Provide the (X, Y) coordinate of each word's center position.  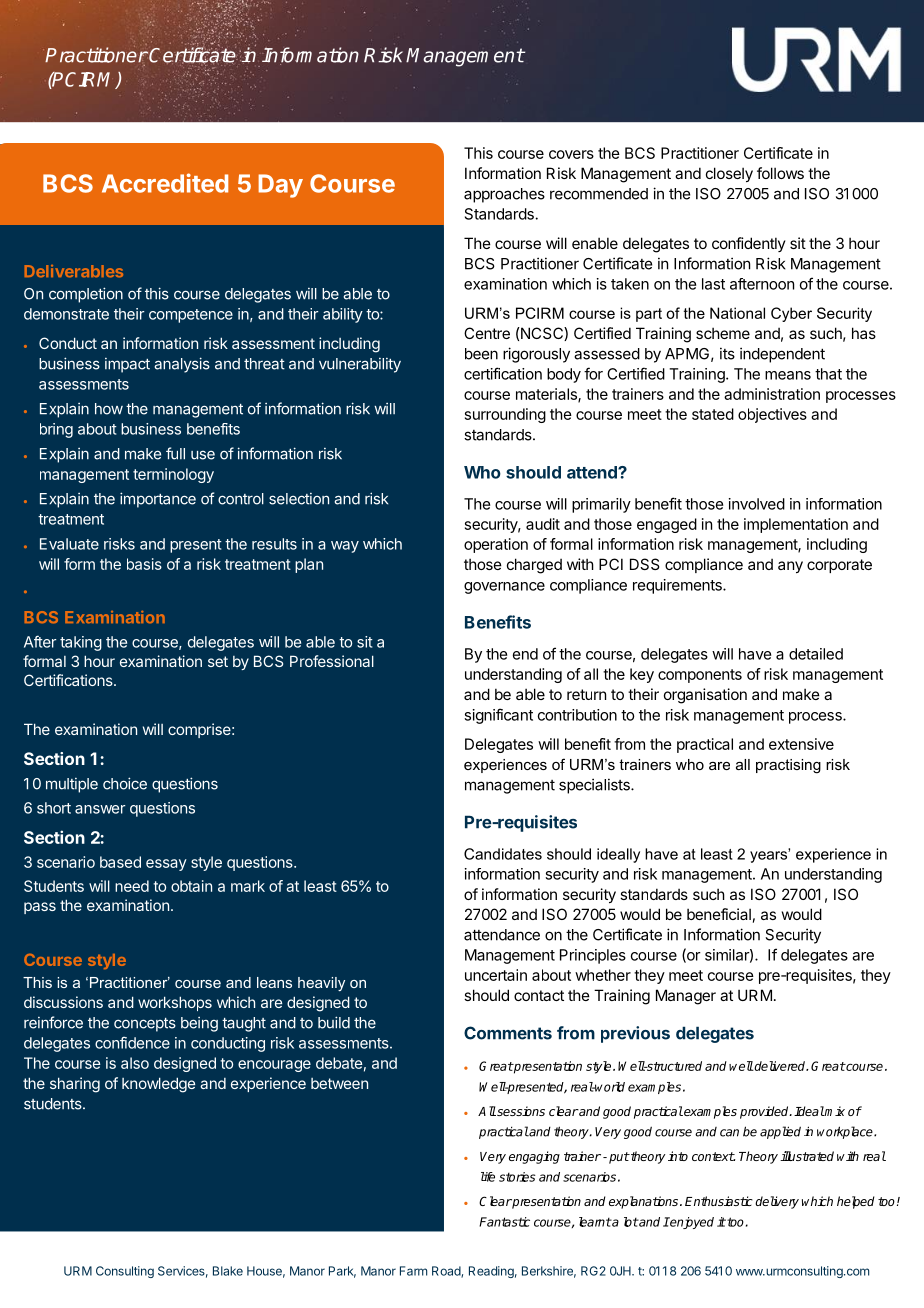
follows (780, 173)
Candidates (503, 854)
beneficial (719, 914)
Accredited (165, 183)
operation (496, 545)
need (132, 886)
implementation (796, 525)
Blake (228, 1271)
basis (144, 564)
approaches (504, 195)
